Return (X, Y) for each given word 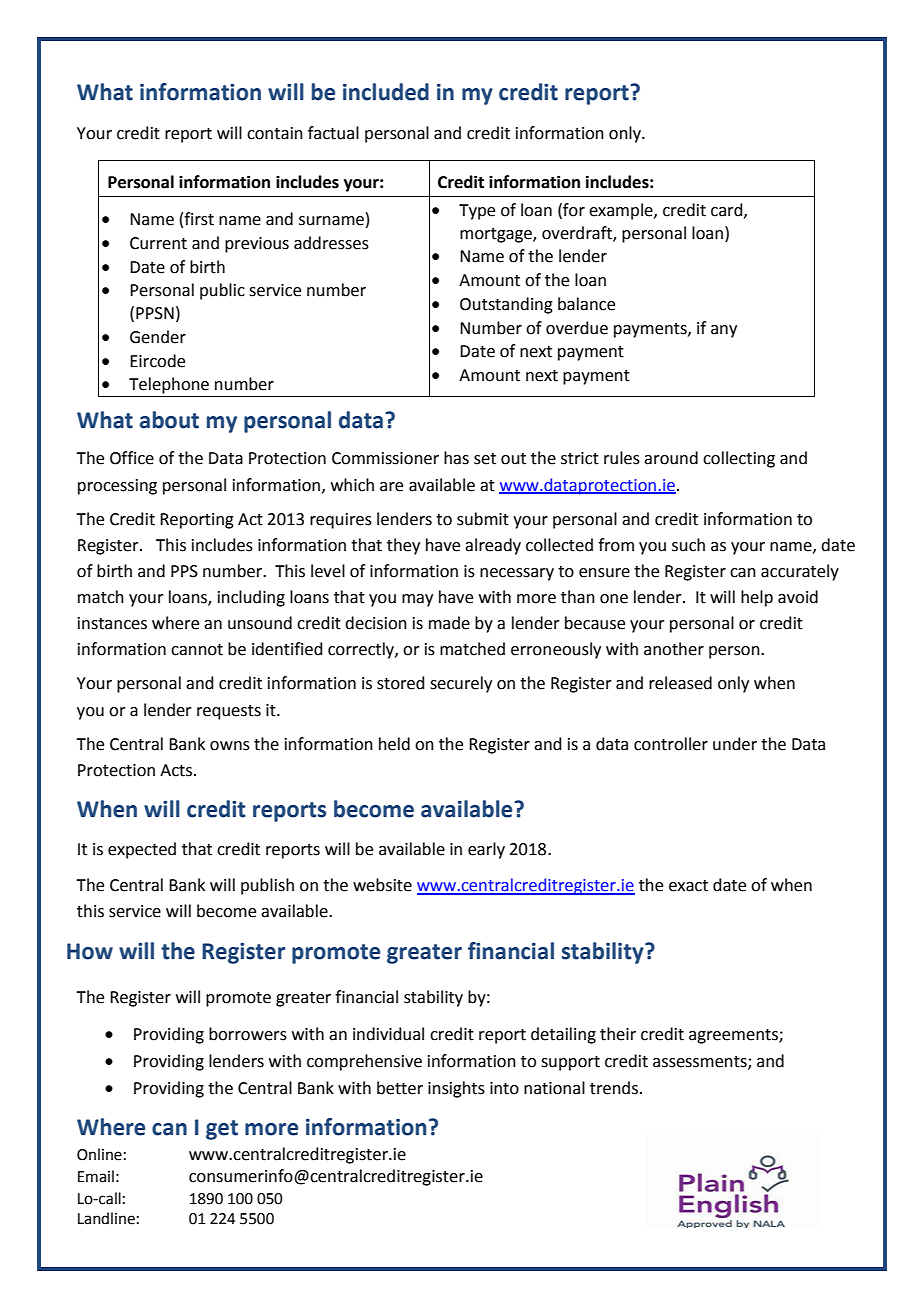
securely (461, 684)
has (456, 458)
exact (688, 886)
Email (96, 1176)
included (386, 92)
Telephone (169, 385)
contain (275, 133)
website (382, 885)
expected (142, 850)
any (724, 331)
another (674, 649)
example (622, 211)
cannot (197, 650)
